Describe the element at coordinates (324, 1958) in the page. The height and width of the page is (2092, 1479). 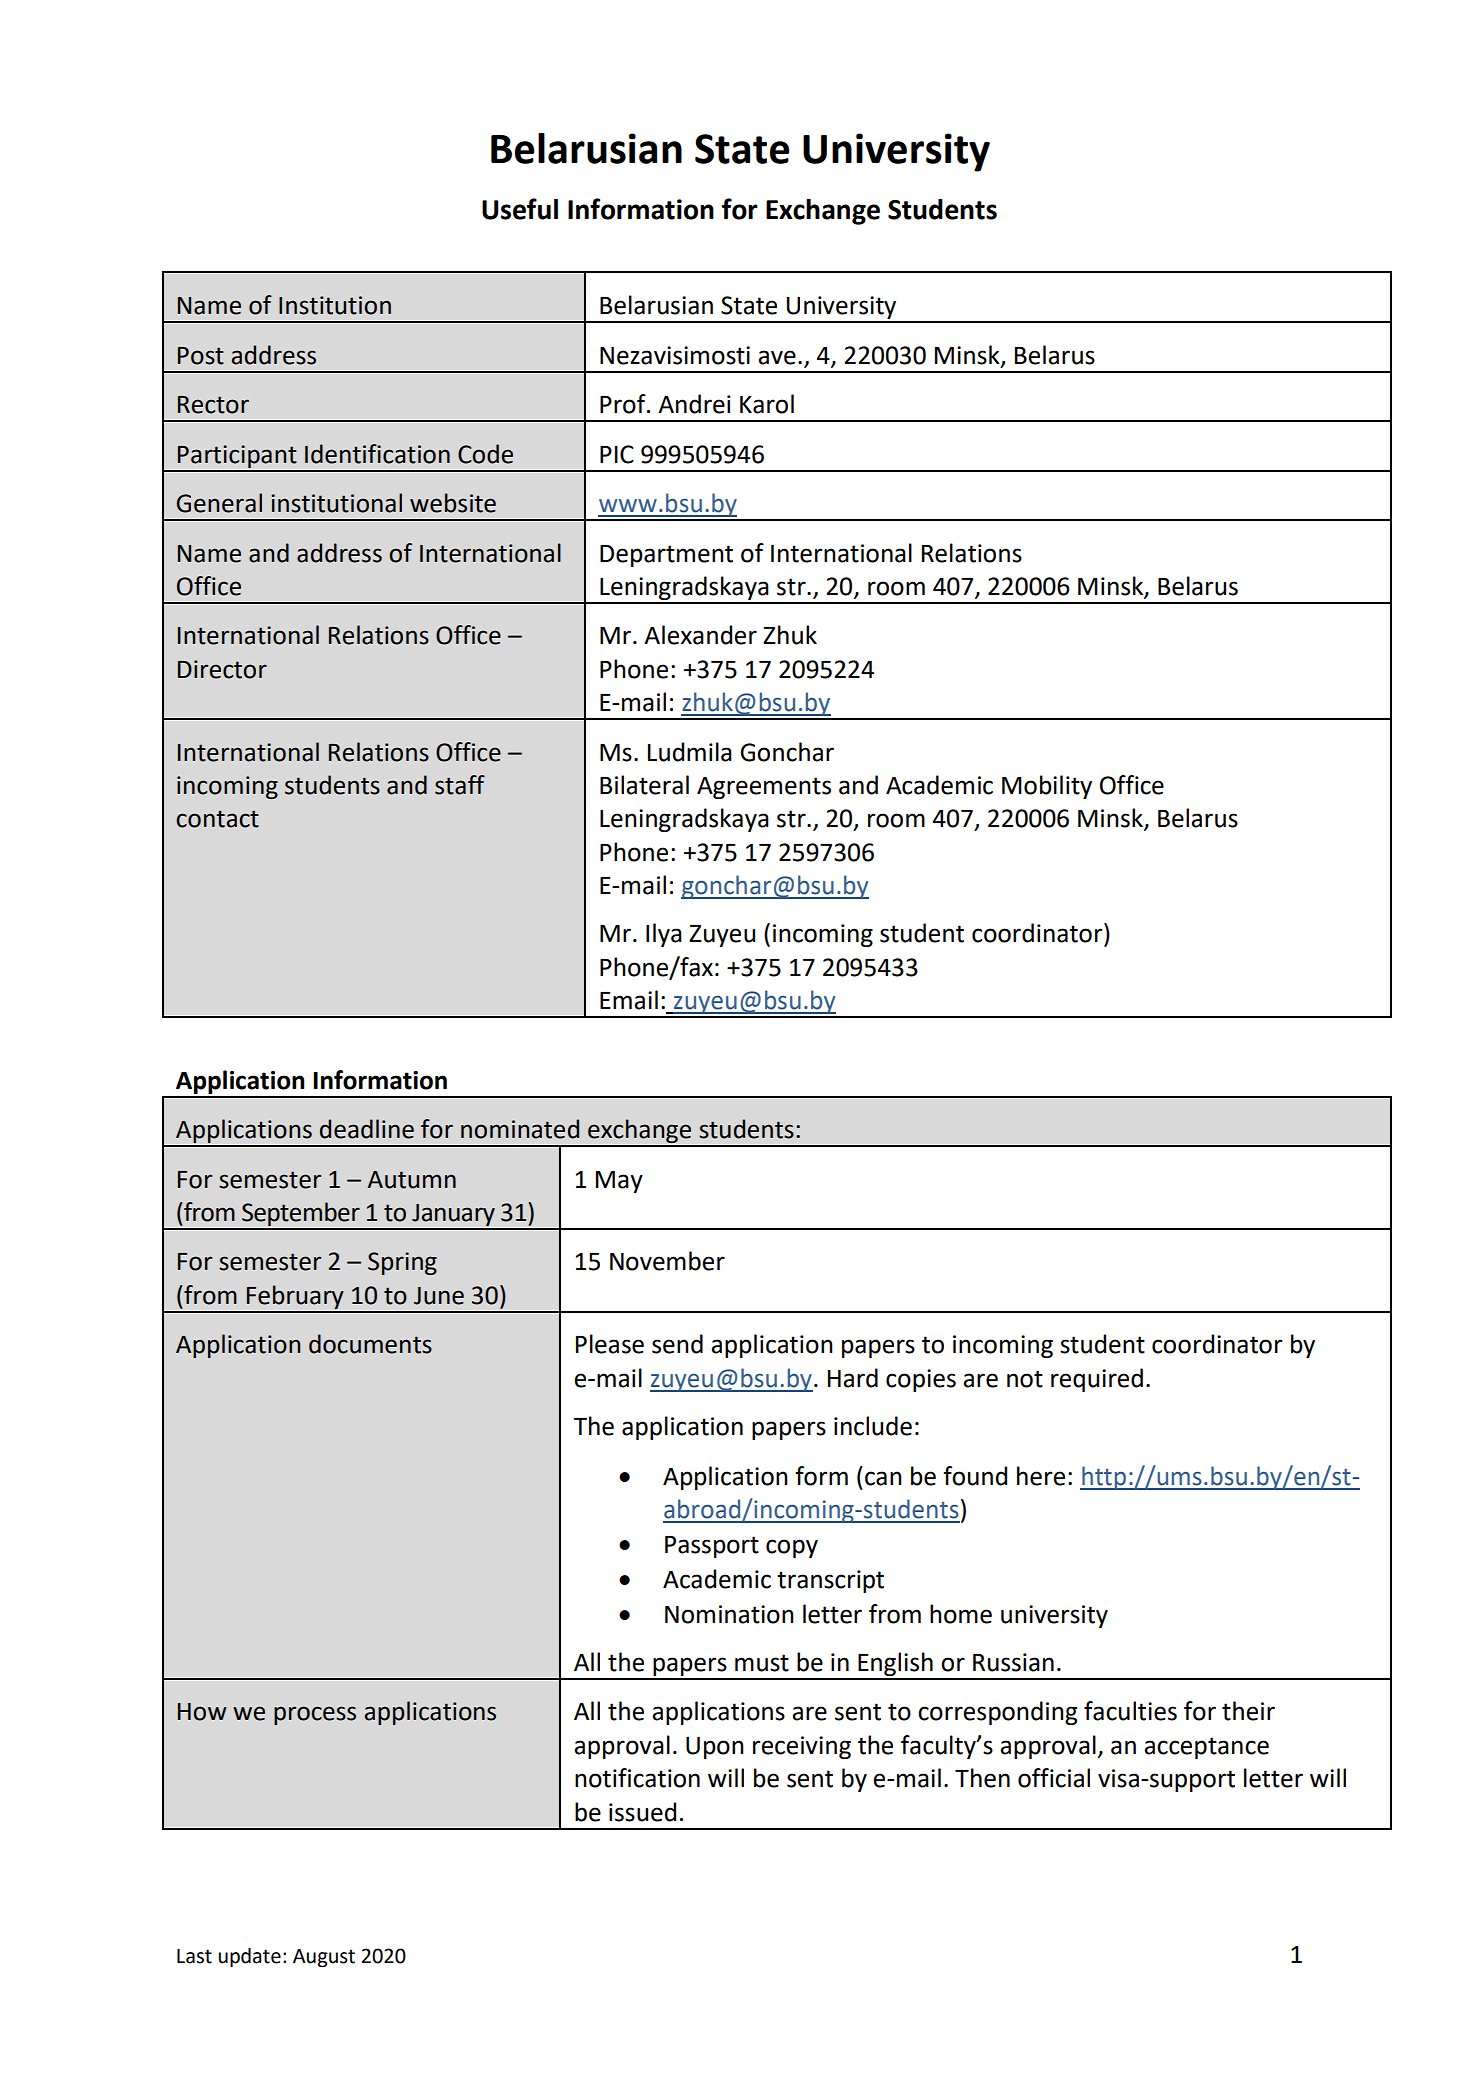
I see `August` at that location.
